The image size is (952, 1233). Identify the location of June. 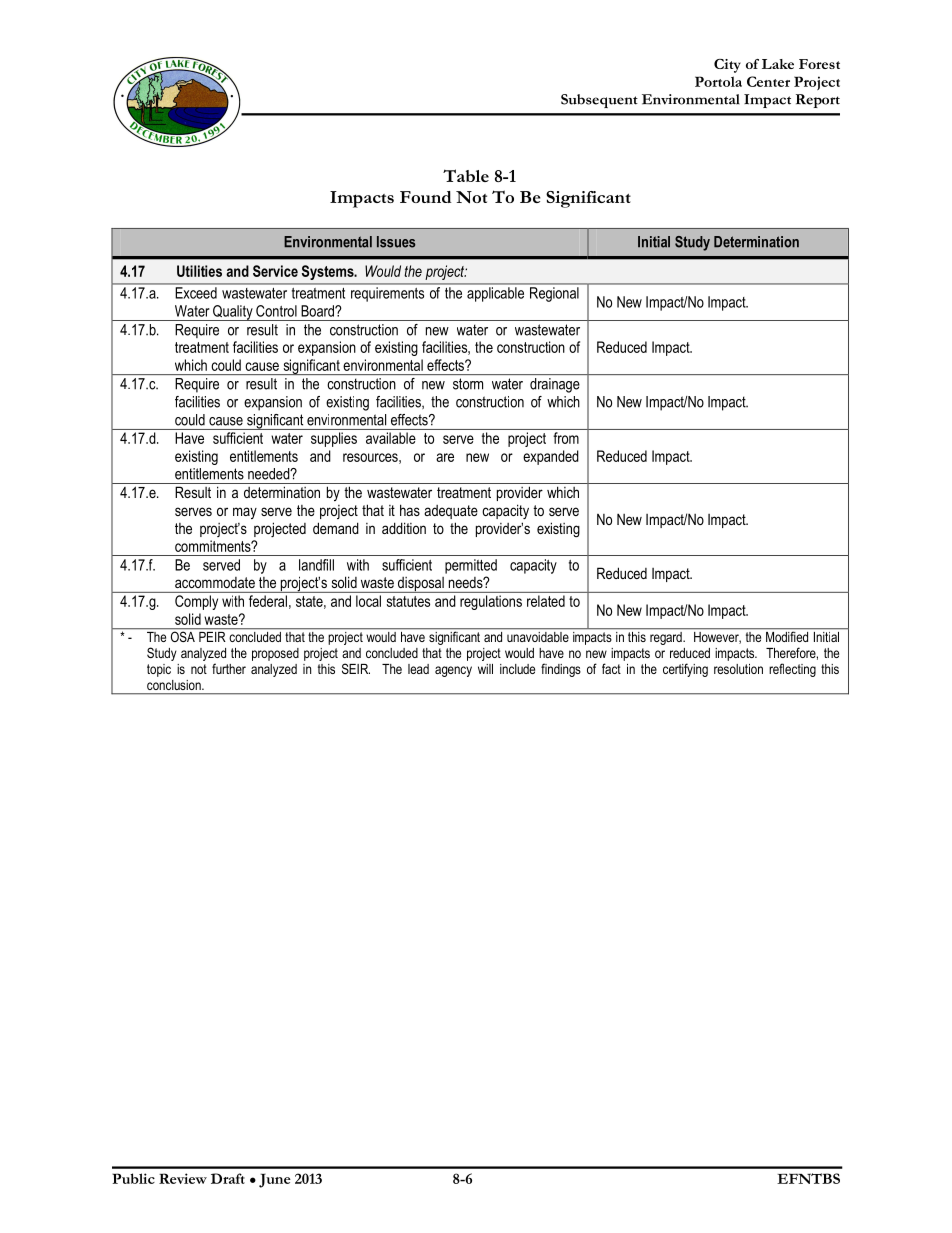
(275, 1180).
